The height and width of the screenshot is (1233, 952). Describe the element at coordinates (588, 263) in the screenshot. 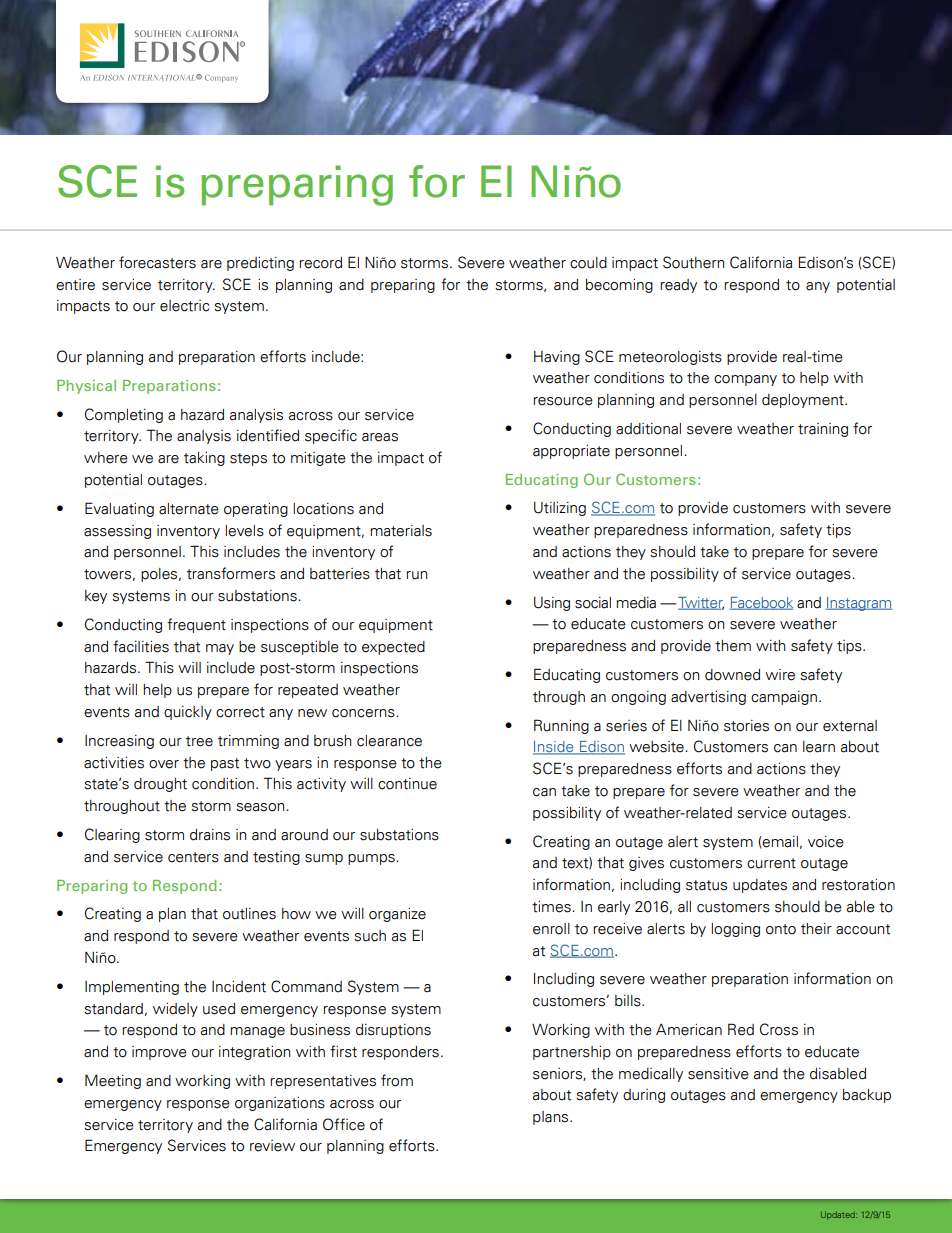

I see `could` at that location.
